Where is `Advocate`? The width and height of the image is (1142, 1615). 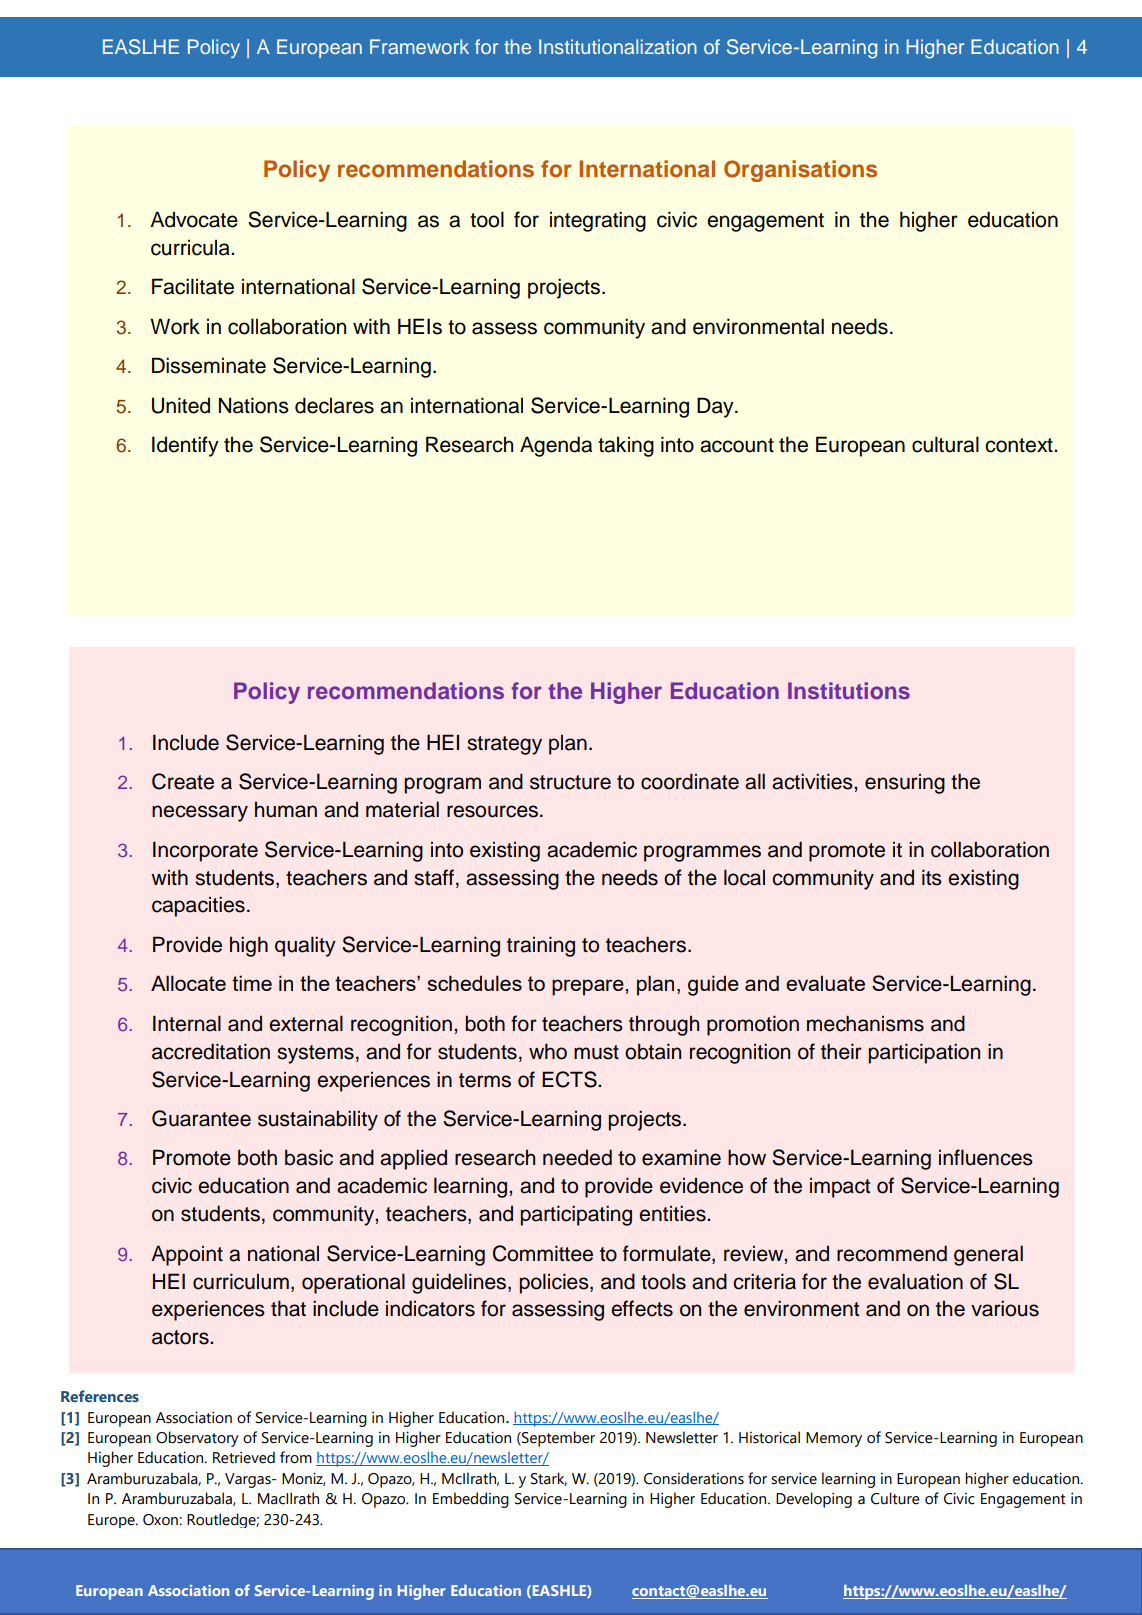
Advocate is located at coordinates (194, 219).
